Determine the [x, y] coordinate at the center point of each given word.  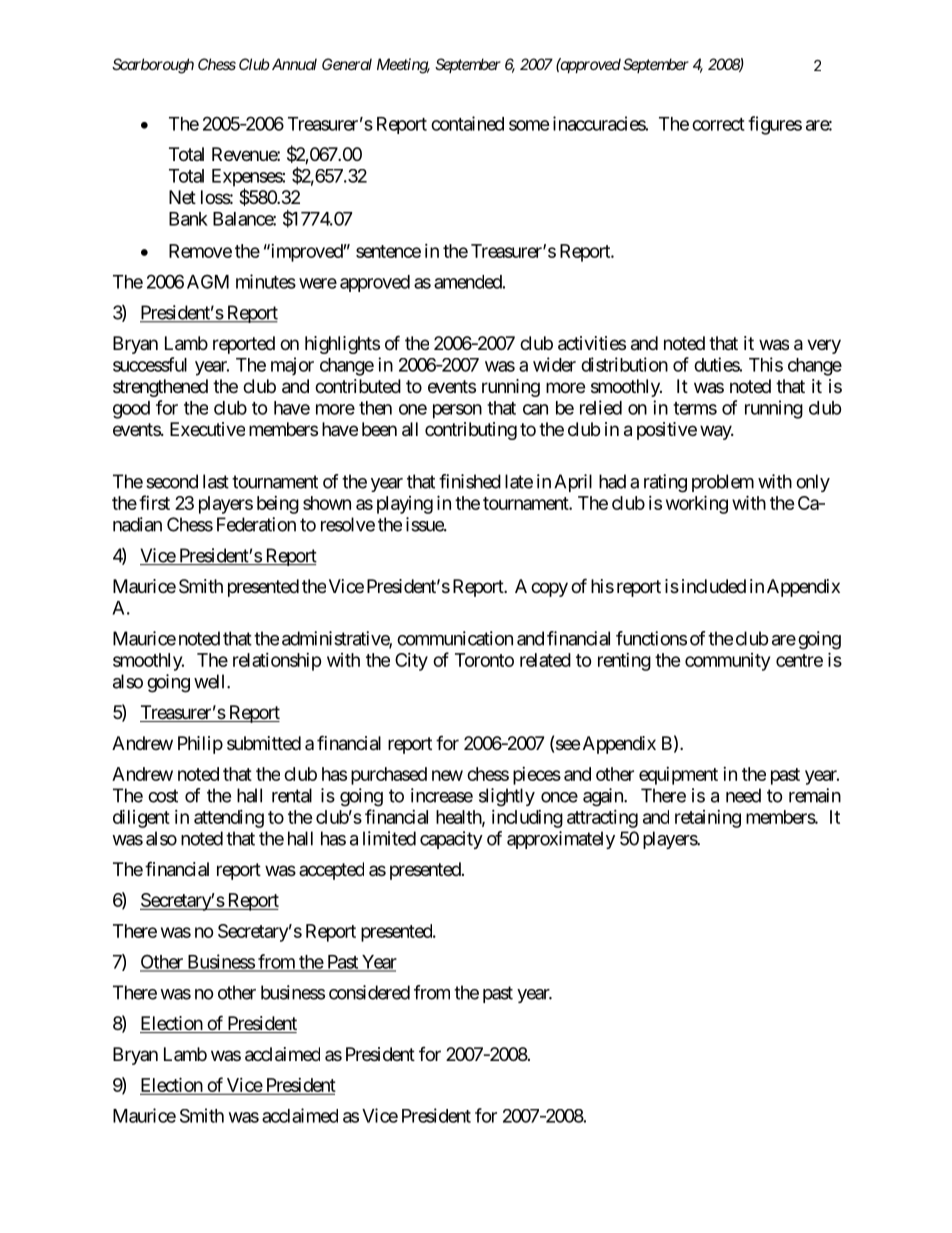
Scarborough [153, 66]
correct [718, 124]
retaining [708, 819]
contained [467, 123]
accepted [331, 871]
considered [369, 992]
